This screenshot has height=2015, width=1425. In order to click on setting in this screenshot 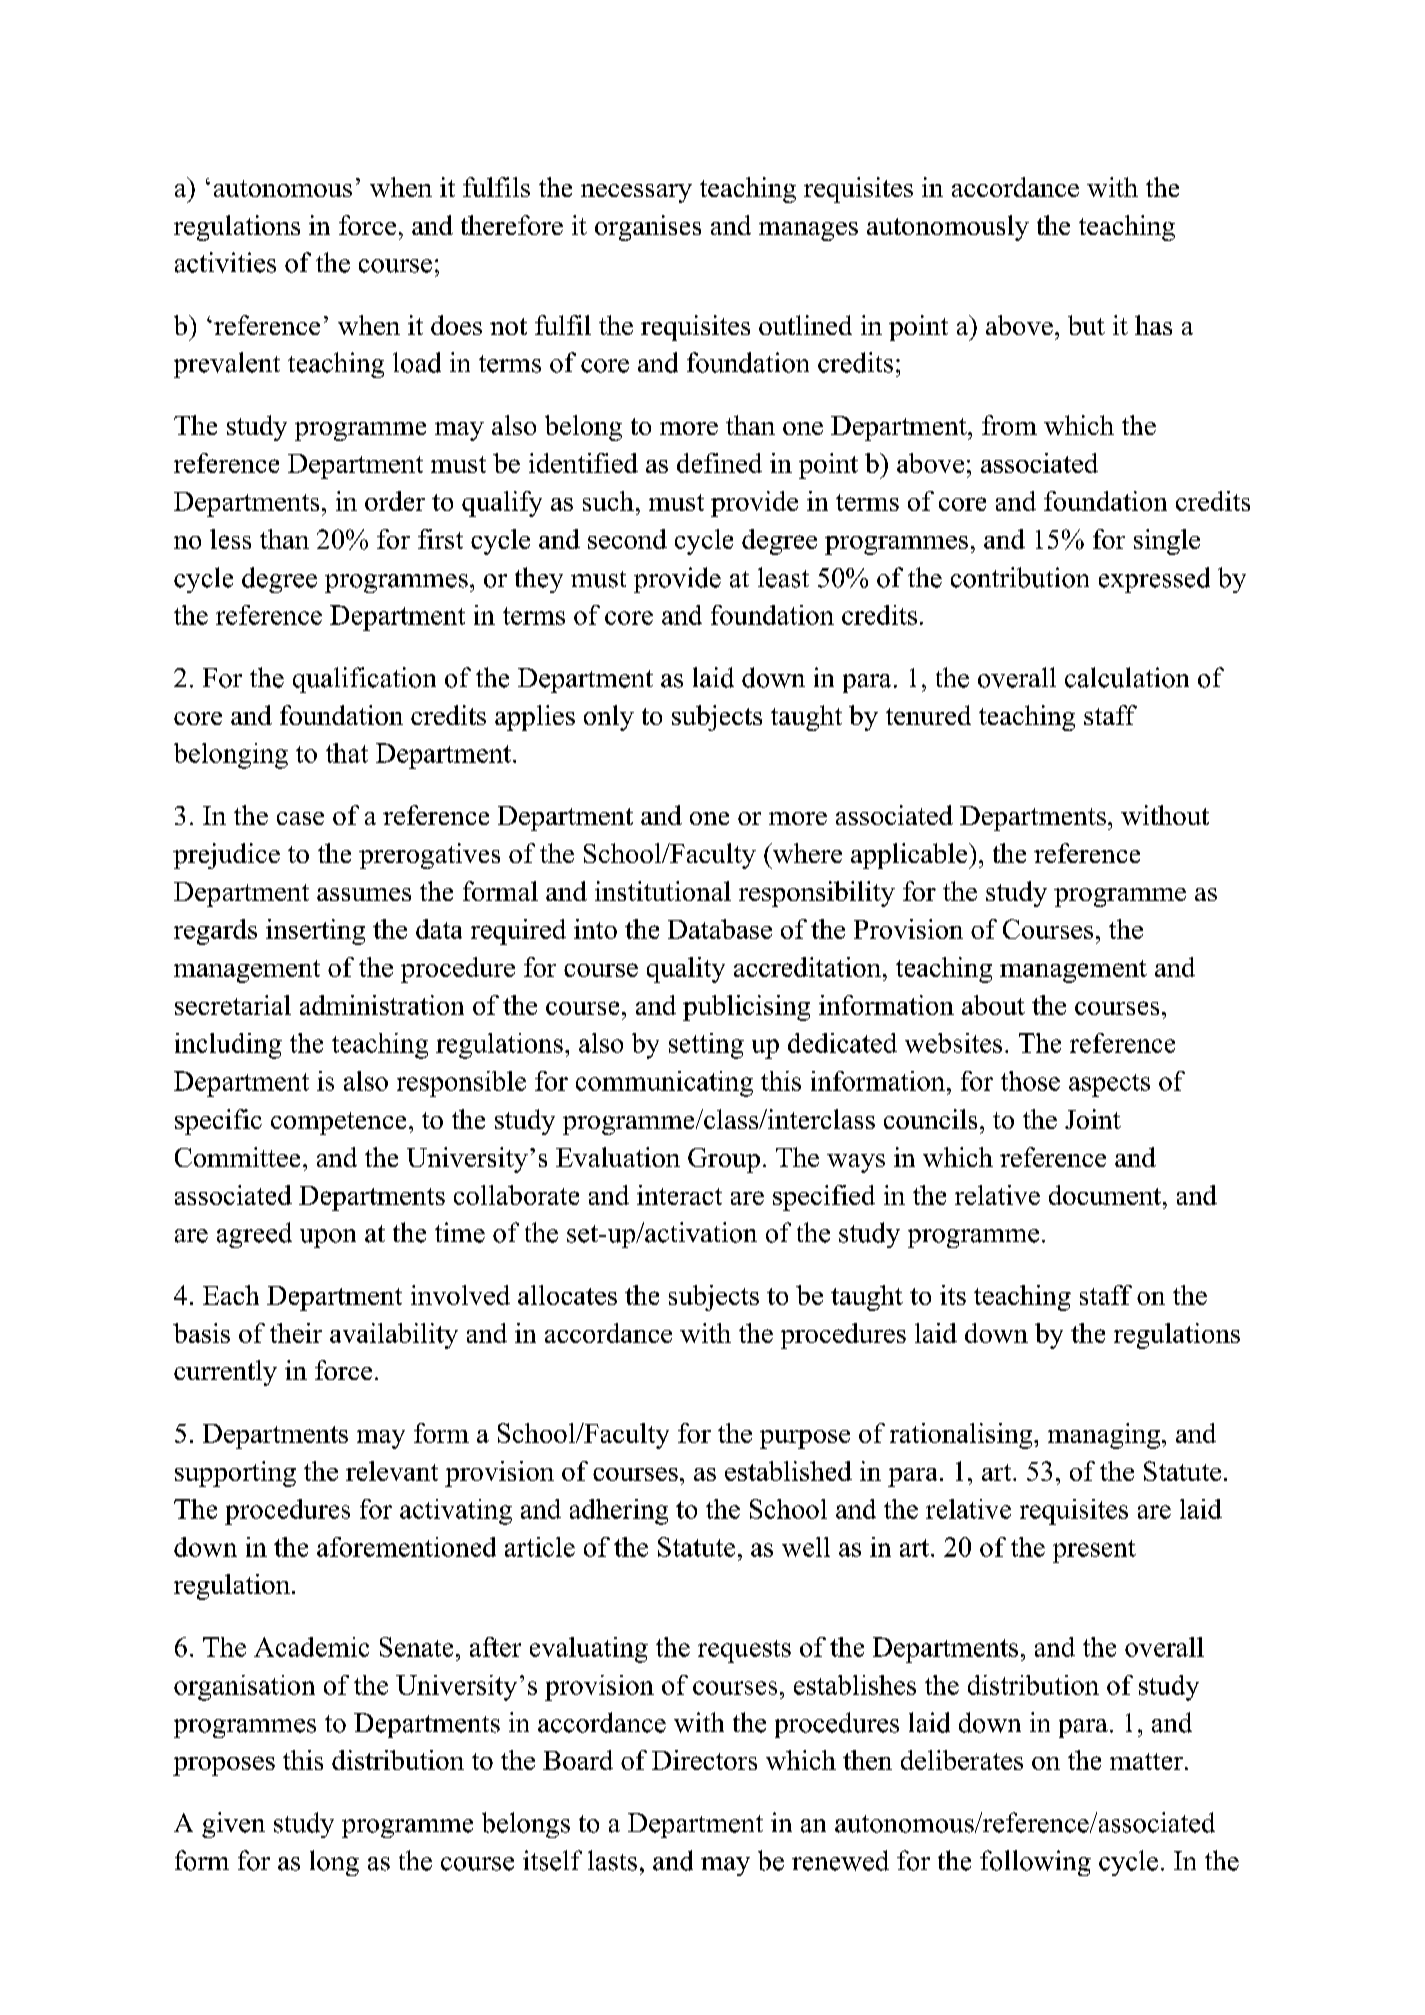, I will do `click(706, 1046)`.
